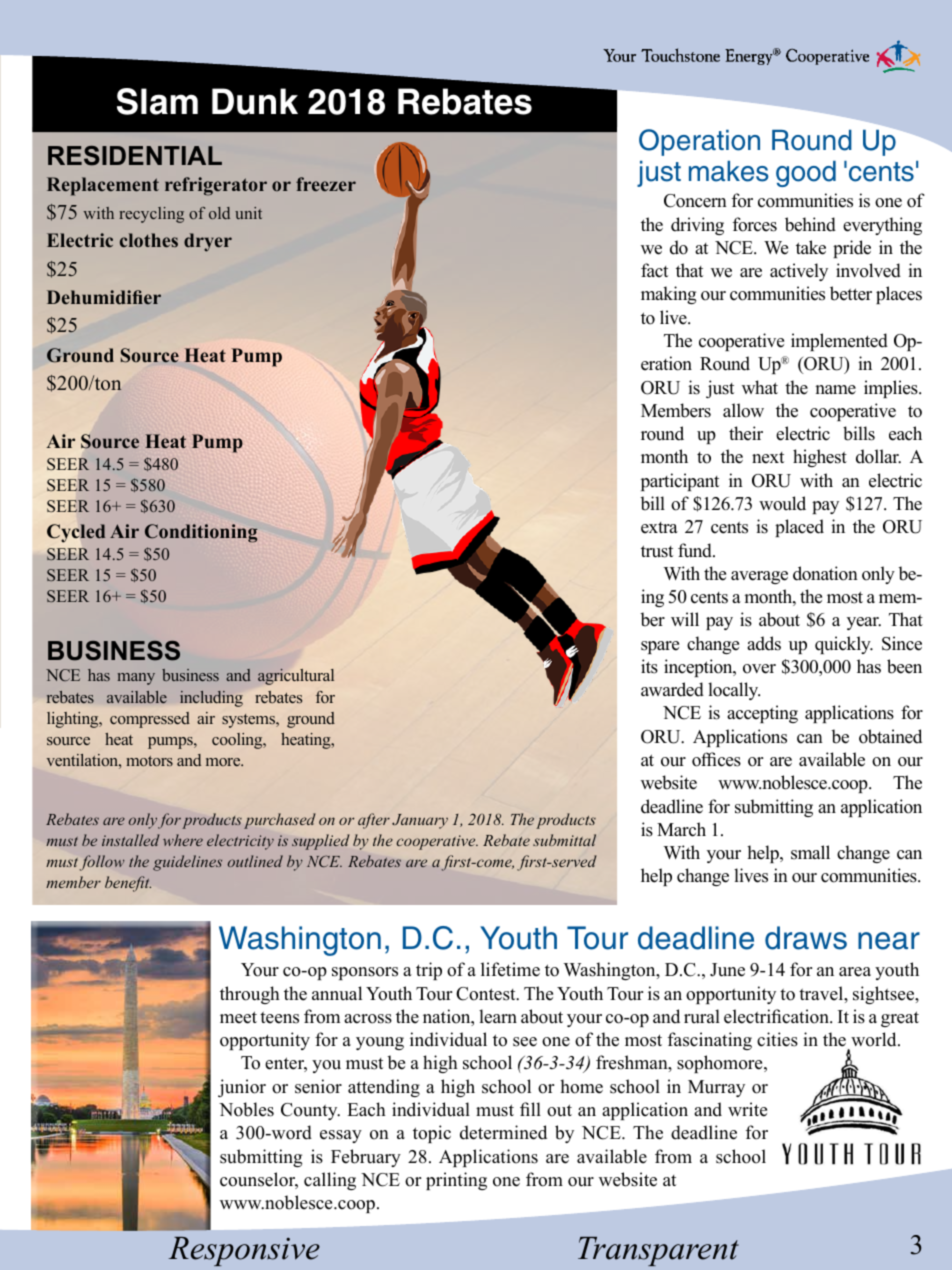 This screenshot has height=1270, width=952. What do you see at coordinates (810, 852) in the screenshot?
I see `small` at bounding box center [810, 852].
